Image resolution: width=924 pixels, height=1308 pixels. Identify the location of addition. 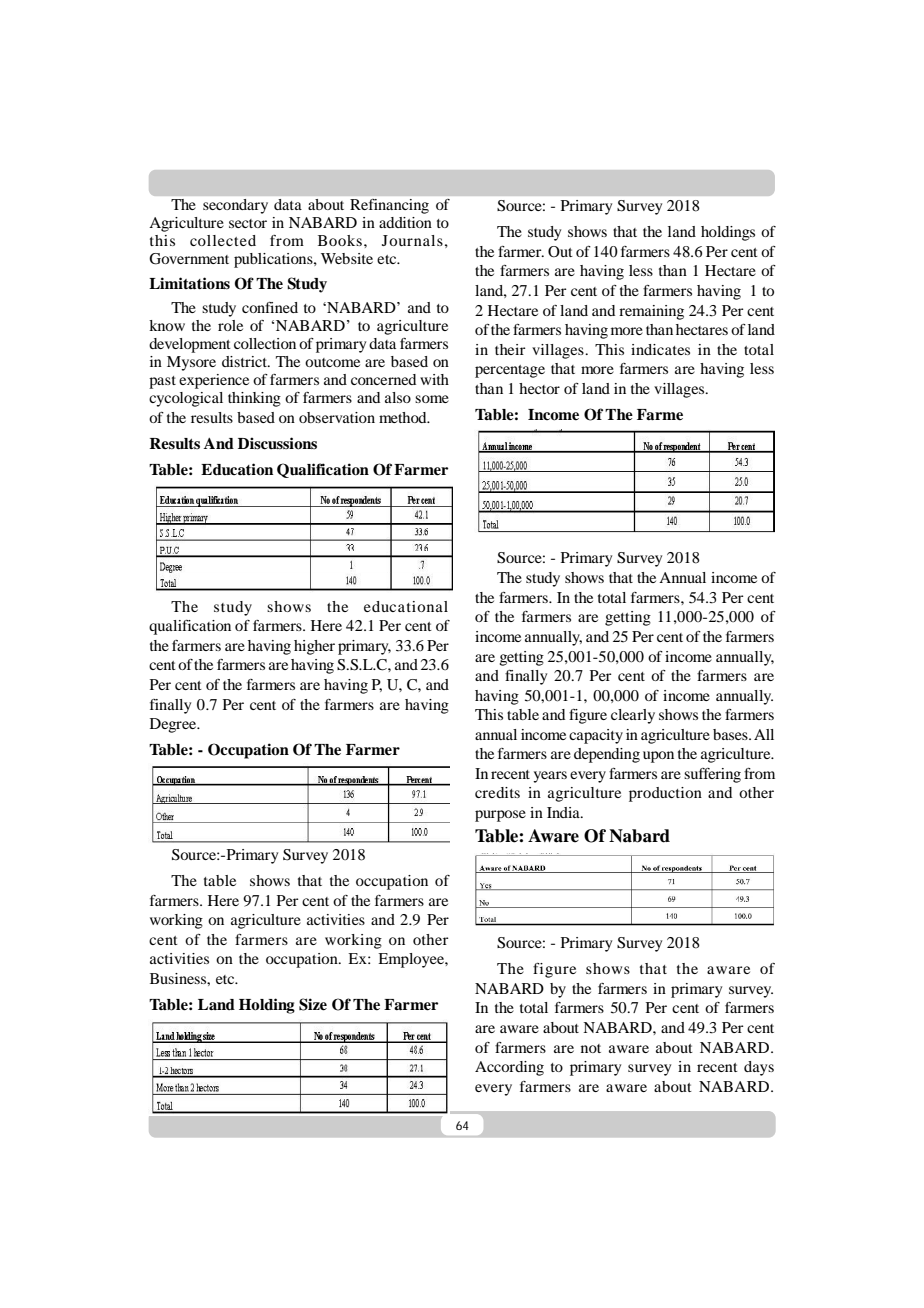
(405, 222).
